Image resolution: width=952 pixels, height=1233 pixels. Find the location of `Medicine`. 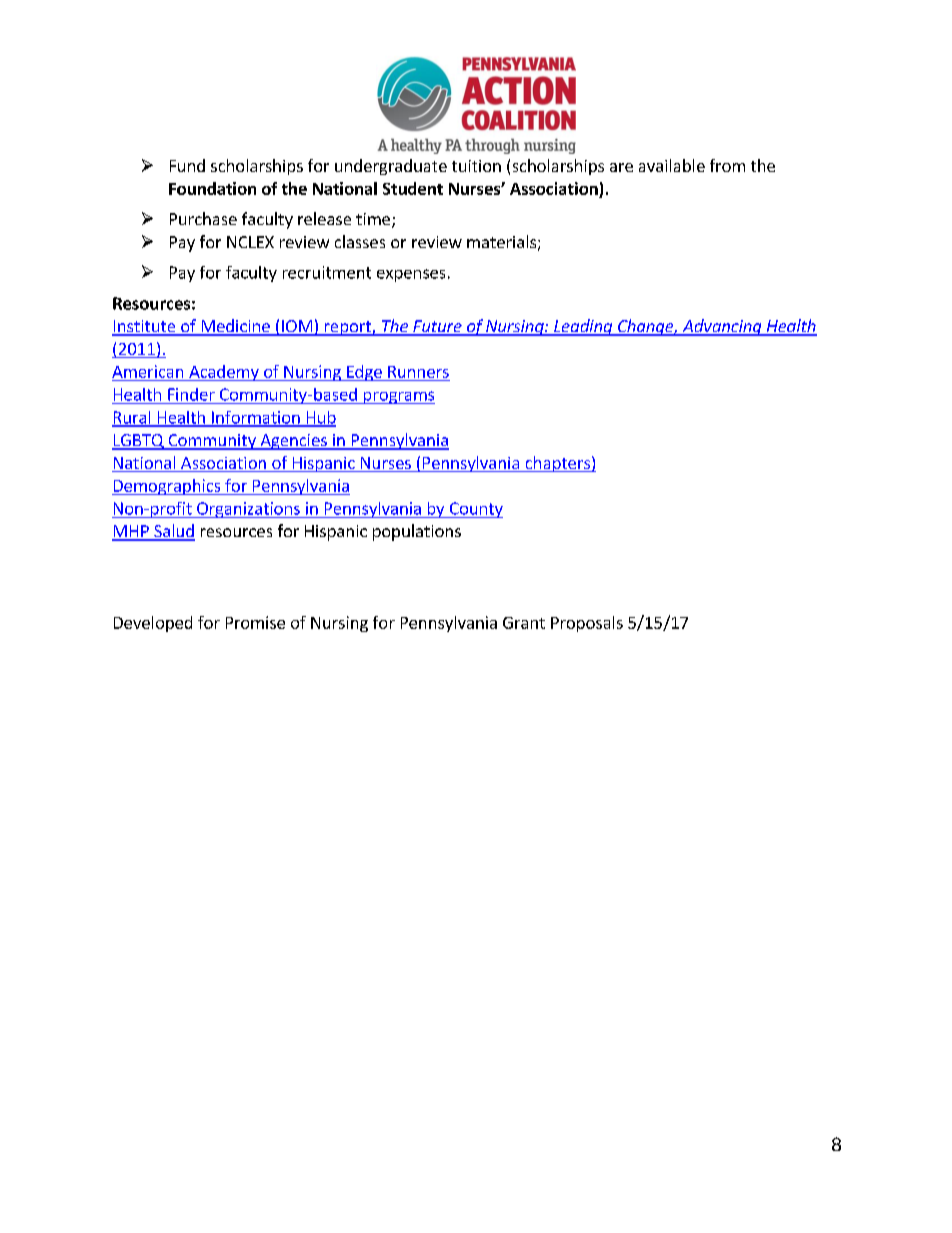

Medicine is located at coordinates (235, 327).
